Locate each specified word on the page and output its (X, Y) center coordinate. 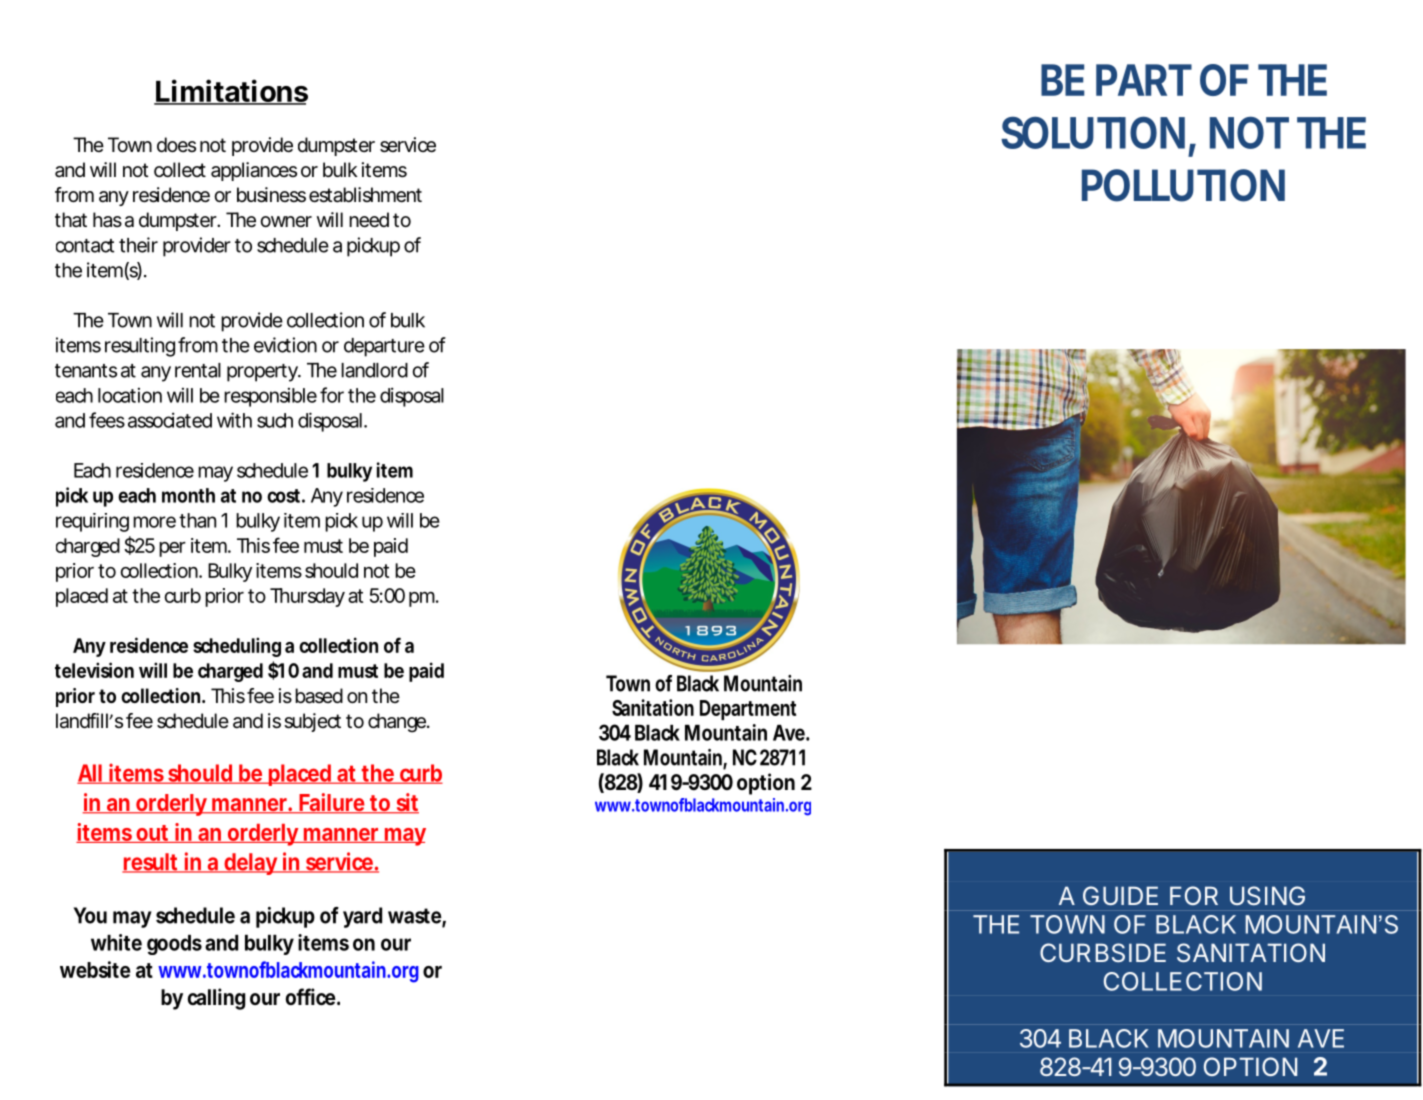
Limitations (231, 92)
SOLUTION (1093, 132)
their (138, 245)
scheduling (237, 647)
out (153, 834)
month (188, 495)
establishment (365, 195)
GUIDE (1120, 895)
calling (216, 999)
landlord (374, 370)
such (275, 420)
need (369, 220)
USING (1267, 895)
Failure (333, 803)
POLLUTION (1183, 185)
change (398, 723)
